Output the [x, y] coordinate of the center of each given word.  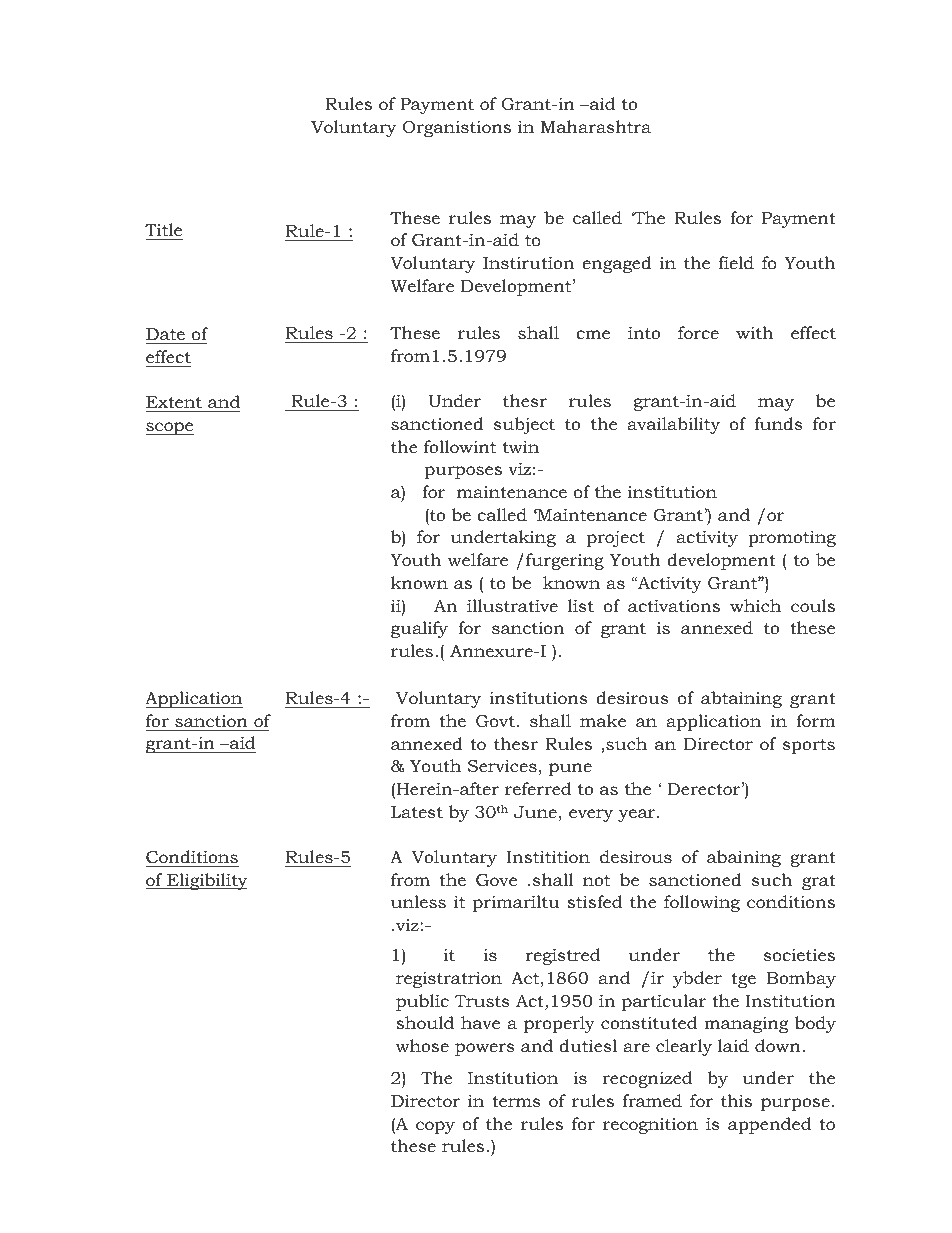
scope [170, 428]
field [736, 263]
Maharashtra [596, 126]
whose [422, 1045]
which [755, 606]
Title [163, 229]
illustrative [512, 605]
